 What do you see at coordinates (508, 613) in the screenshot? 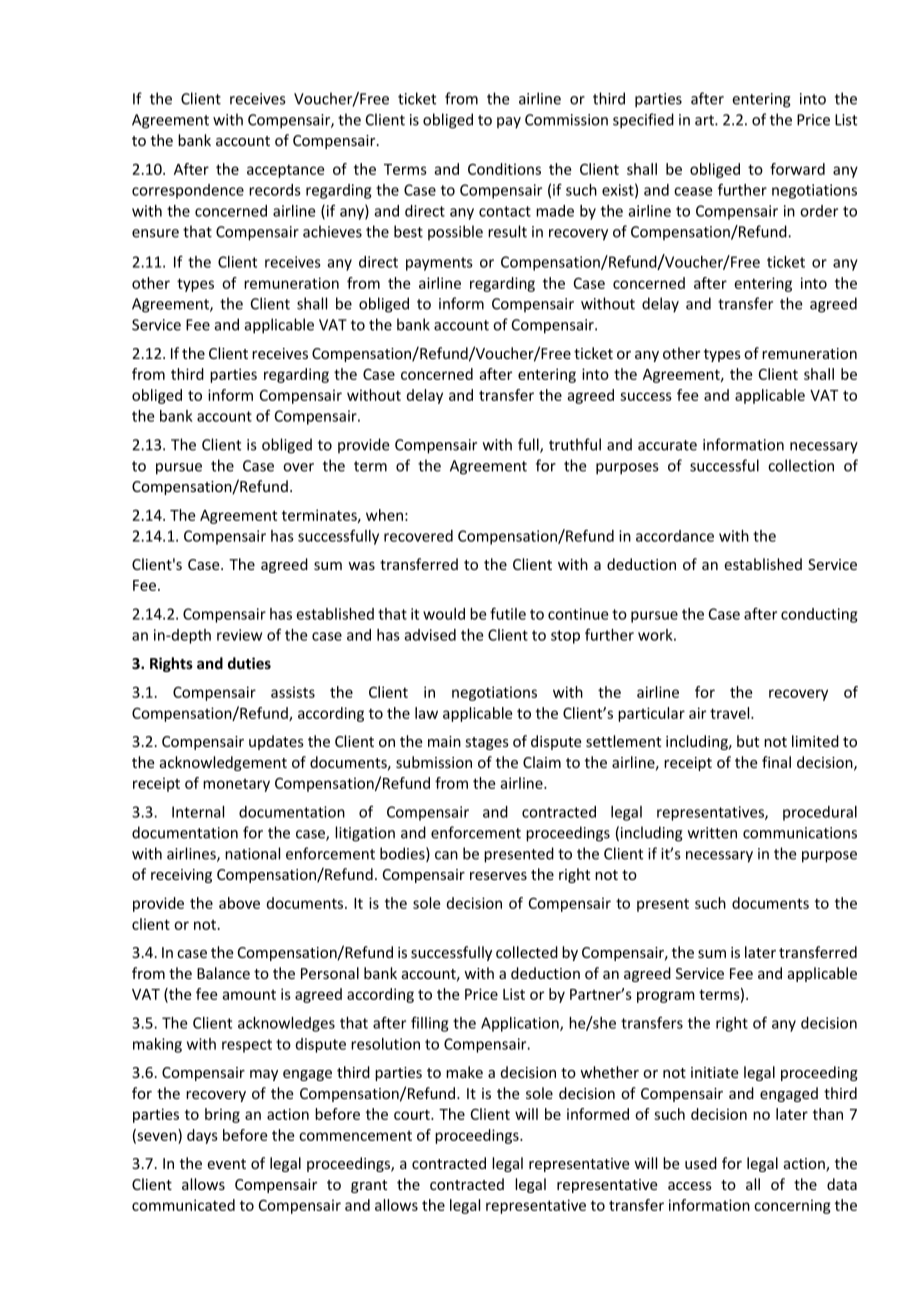
I see `futile` at bounding box center [508, 613].
